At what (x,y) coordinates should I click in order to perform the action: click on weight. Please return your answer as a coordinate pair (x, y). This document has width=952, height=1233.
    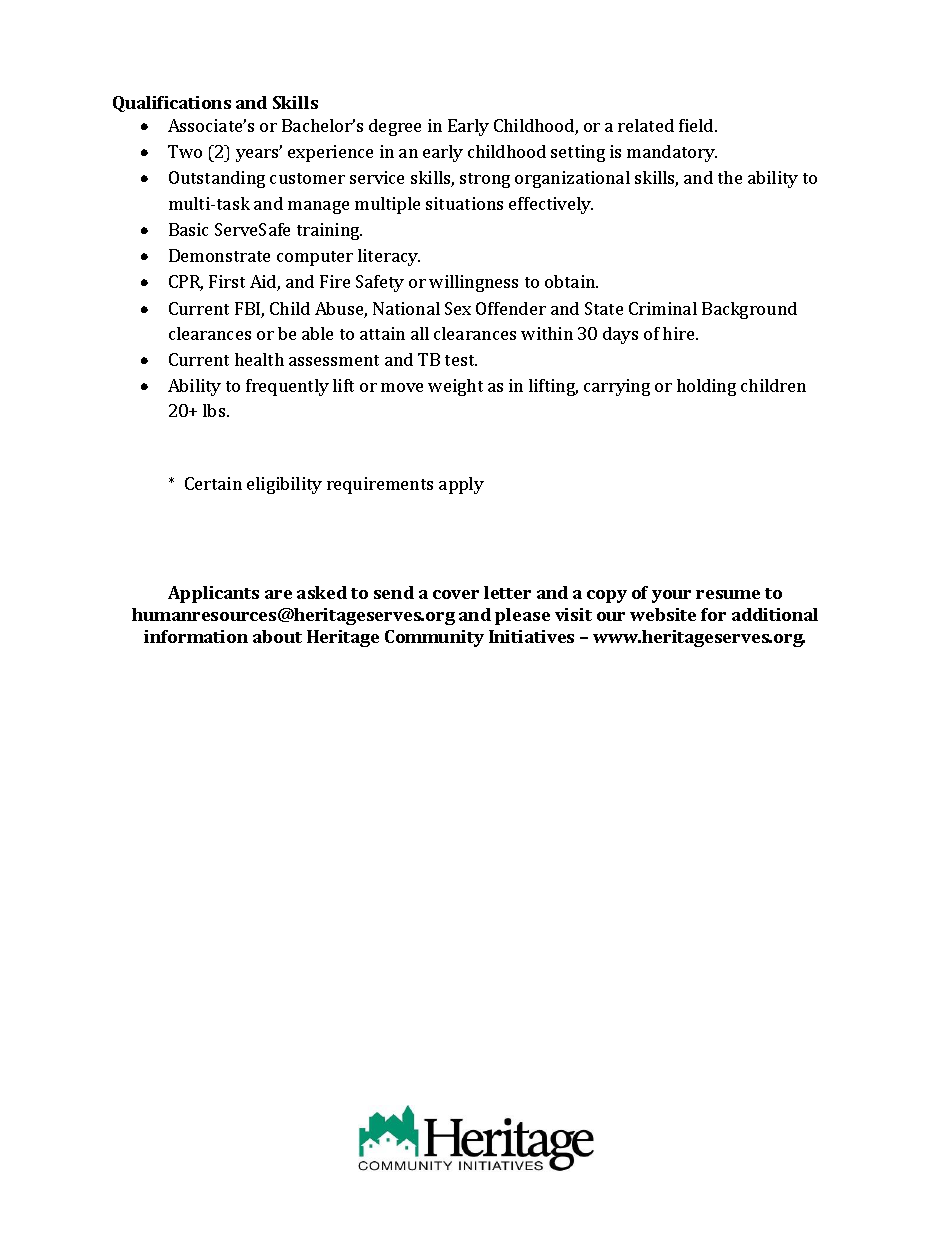
    Looking at the image, I should click on (455, 387).
